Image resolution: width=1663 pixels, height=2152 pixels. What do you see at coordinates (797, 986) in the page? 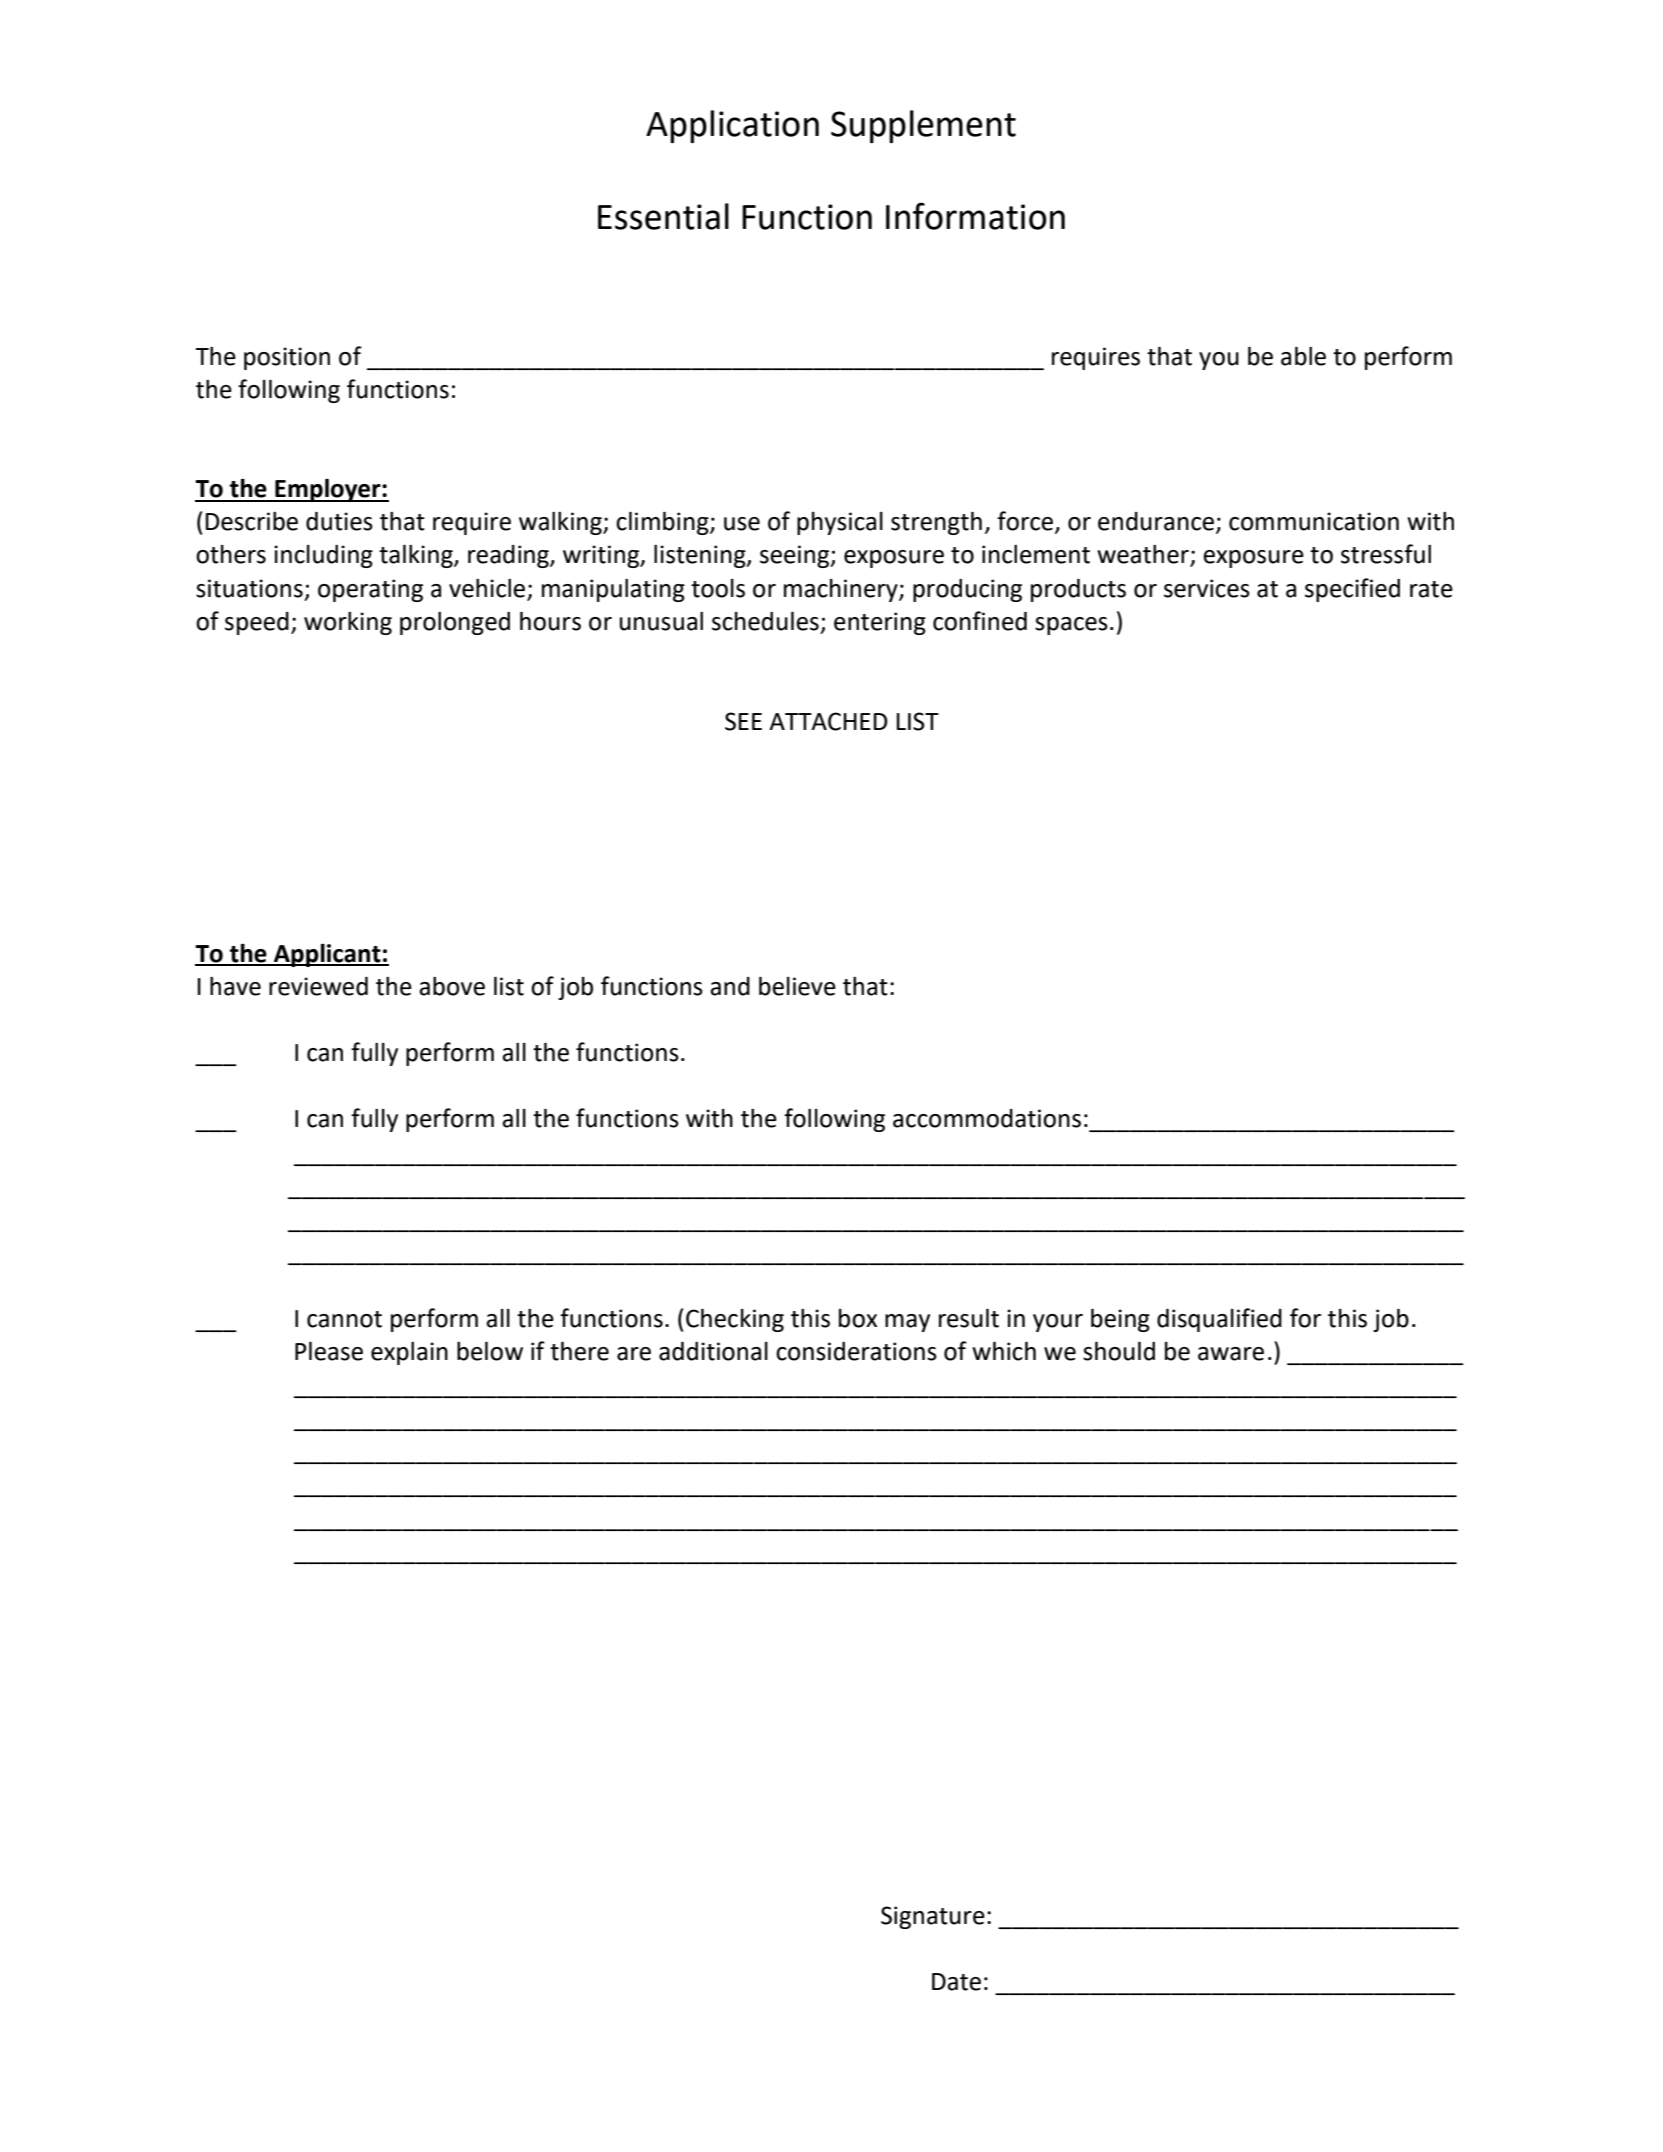
I see `believe` at bounding box center [797, 986].
